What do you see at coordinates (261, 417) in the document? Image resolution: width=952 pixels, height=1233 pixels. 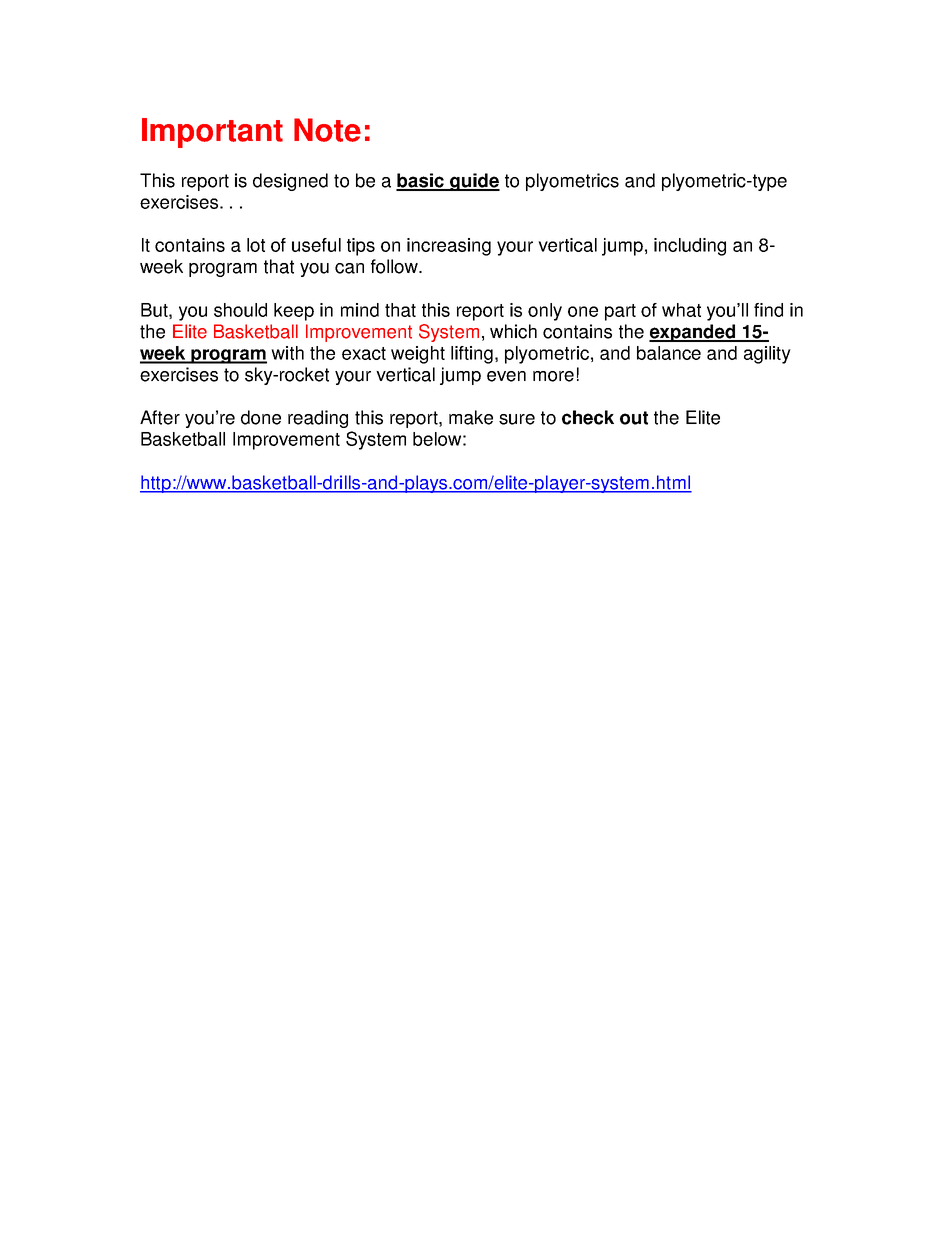 I see `done` at bounding box center [261, 417].
